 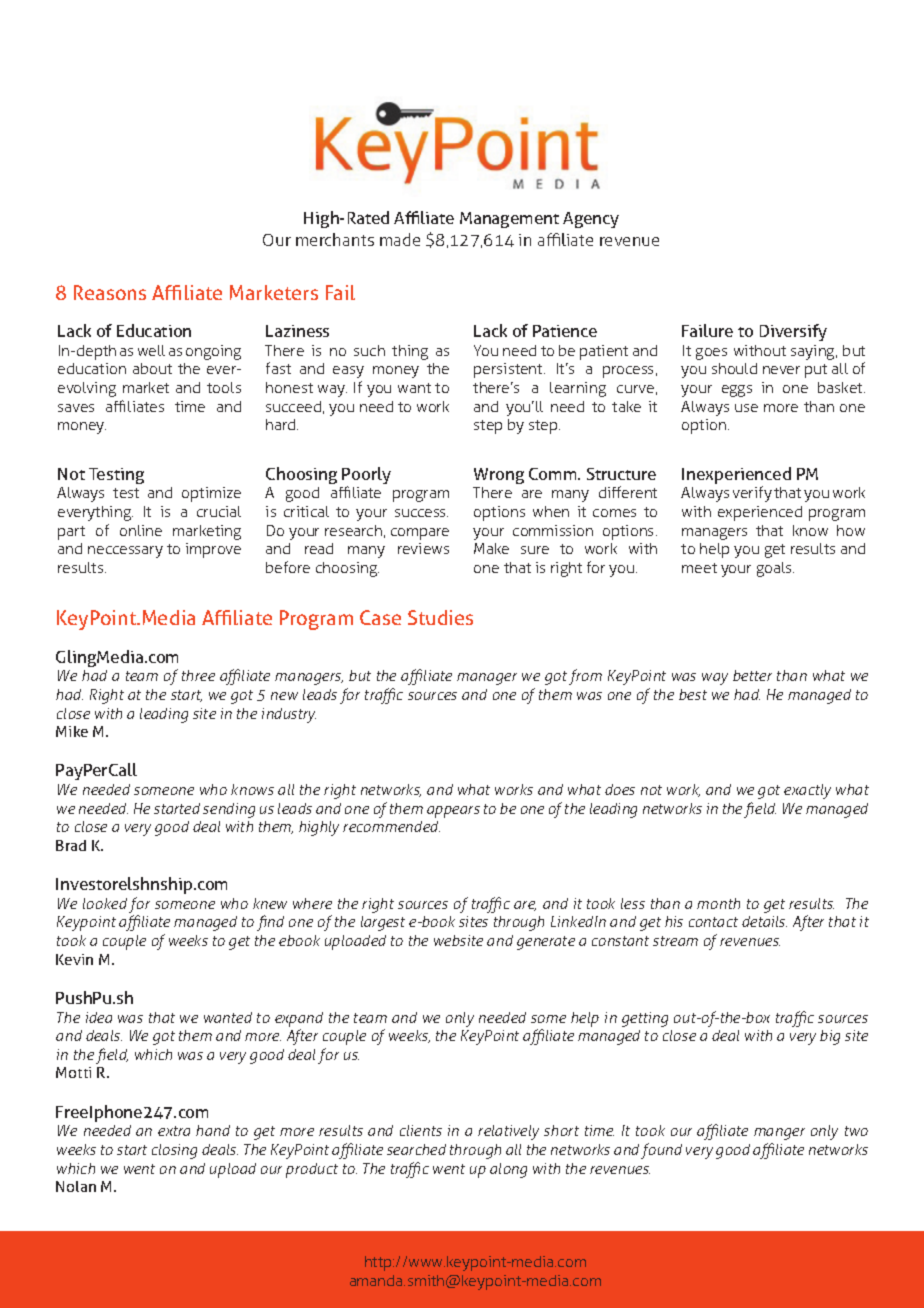 I want to click on closing, so click(x=174, y=1151).
